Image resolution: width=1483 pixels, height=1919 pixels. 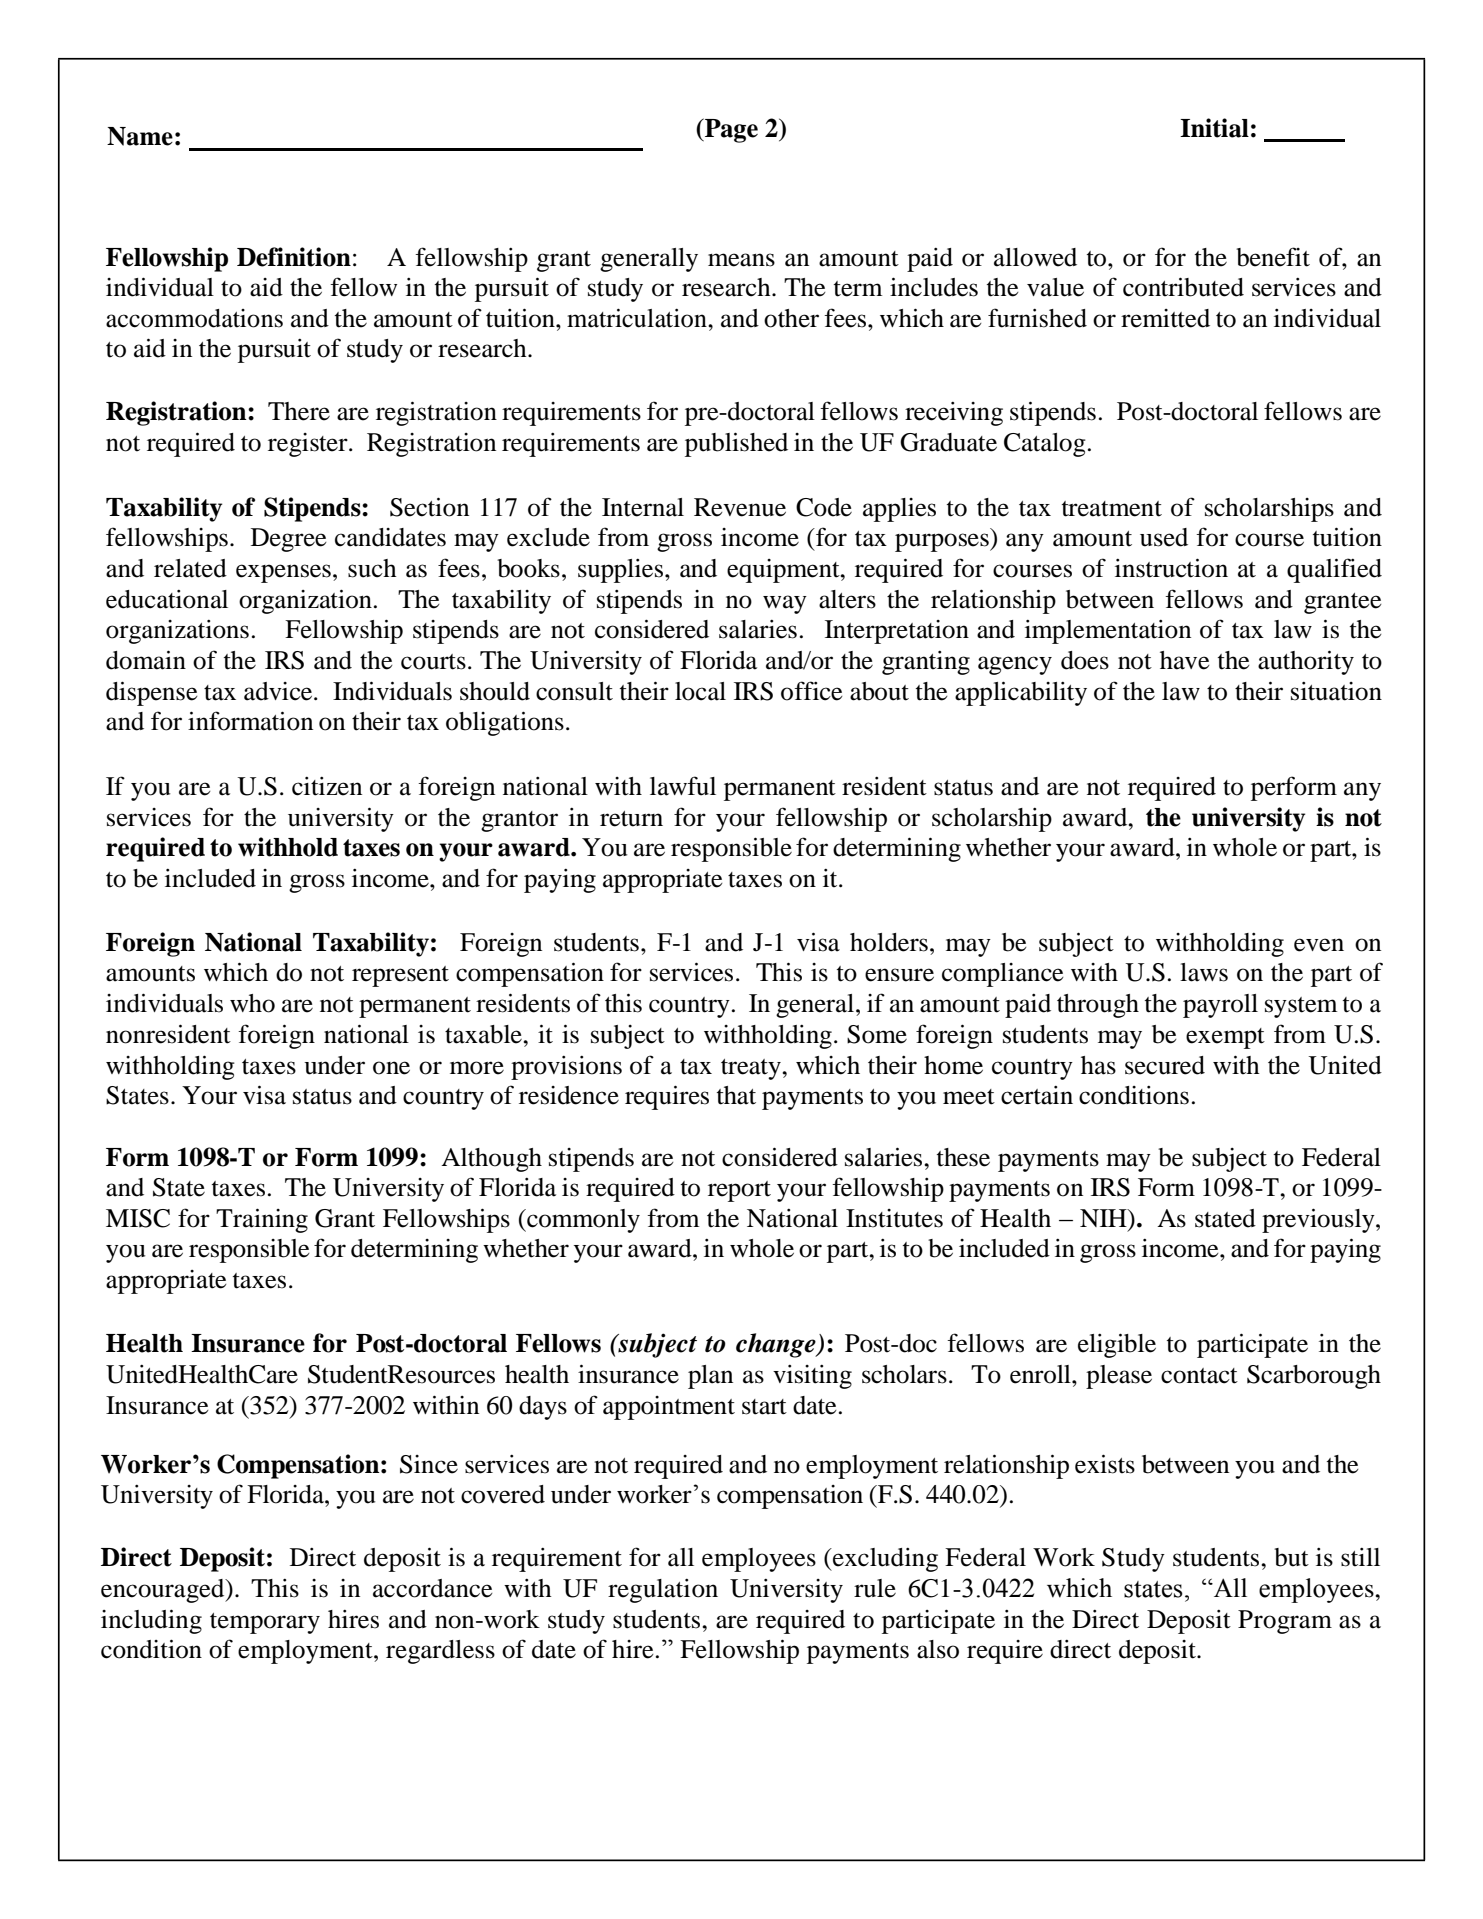 I want to click on used, so click(x=1164, y=537).
